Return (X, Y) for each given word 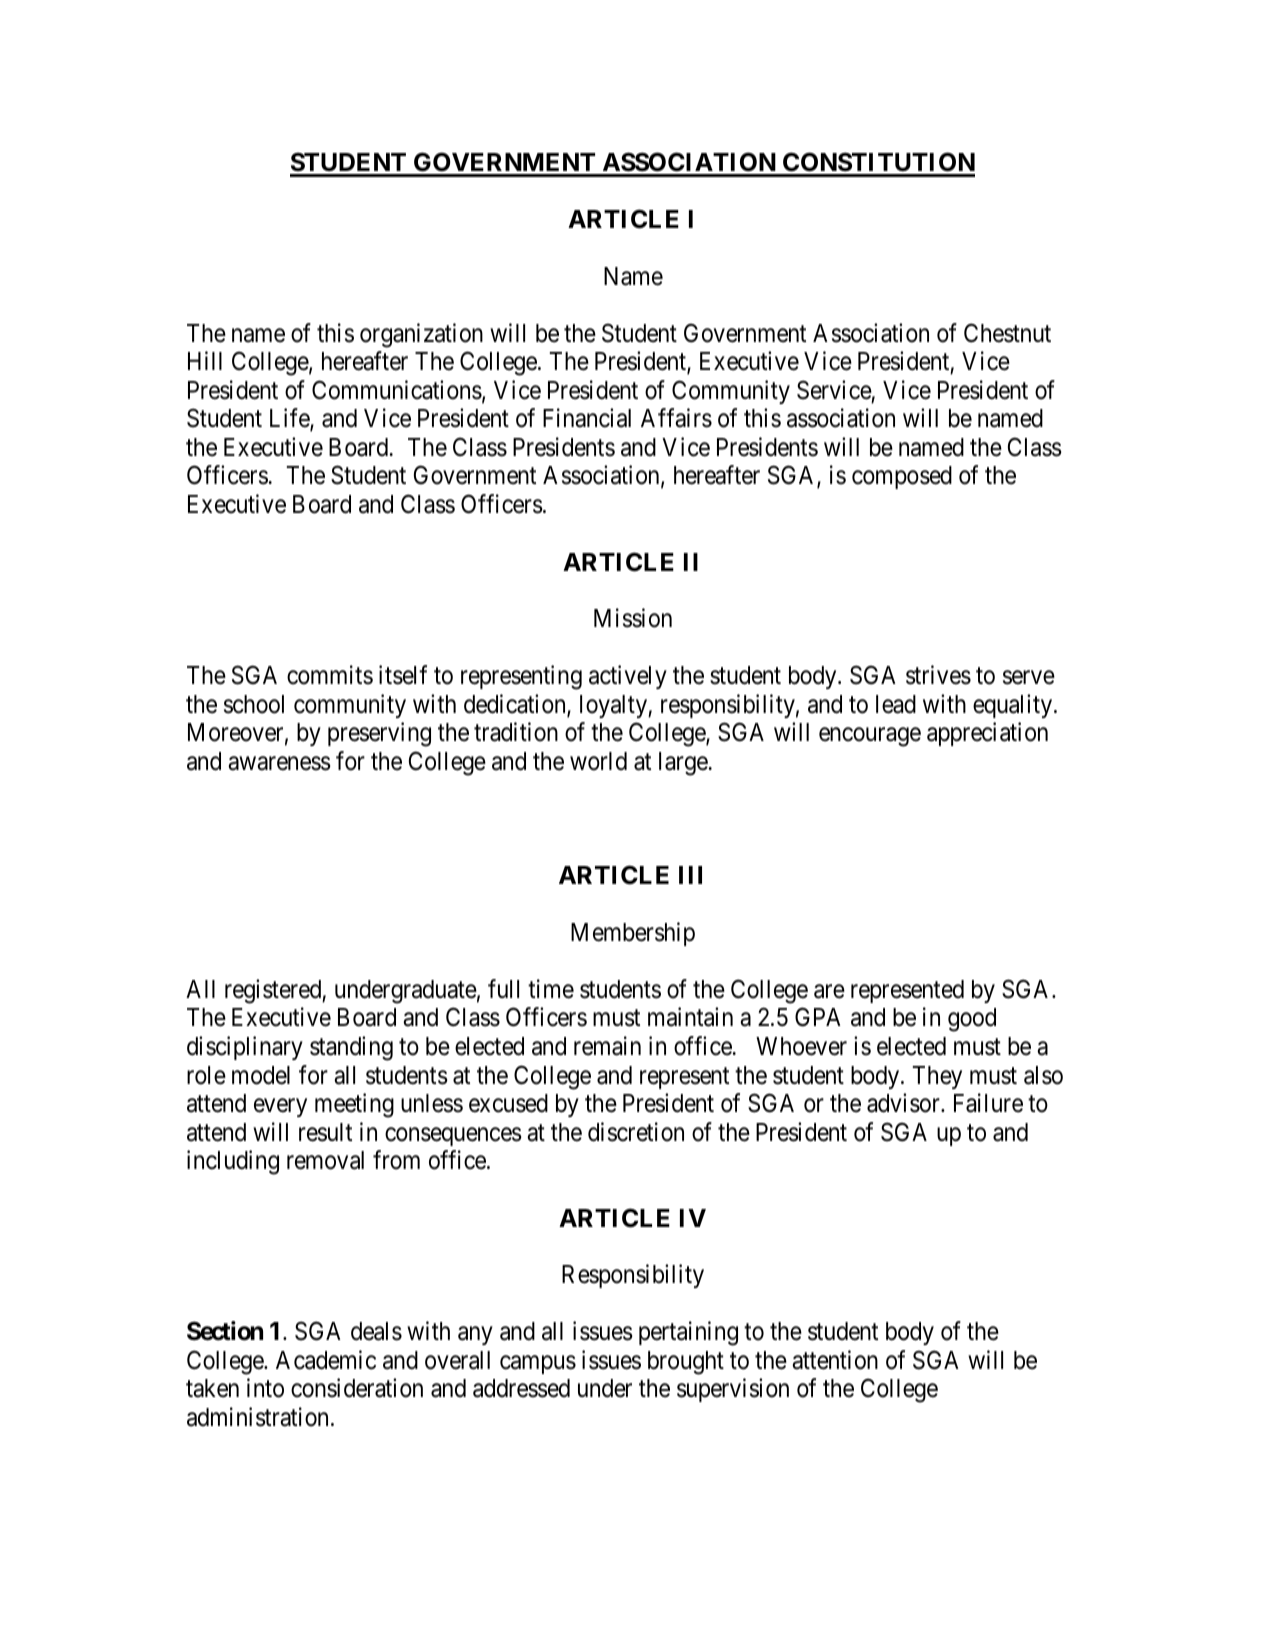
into (265, 1388)
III (690, 875)
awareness (279, 763)
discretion (636, 1132)
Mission (633, 618)
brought (686, 1363)
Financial (587, 418)
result (325, 1132)
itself (403, 675)
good (972, 1020)
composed (902, 477)
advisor (904, 1103)
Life (290, 419)
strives (938, 675)
